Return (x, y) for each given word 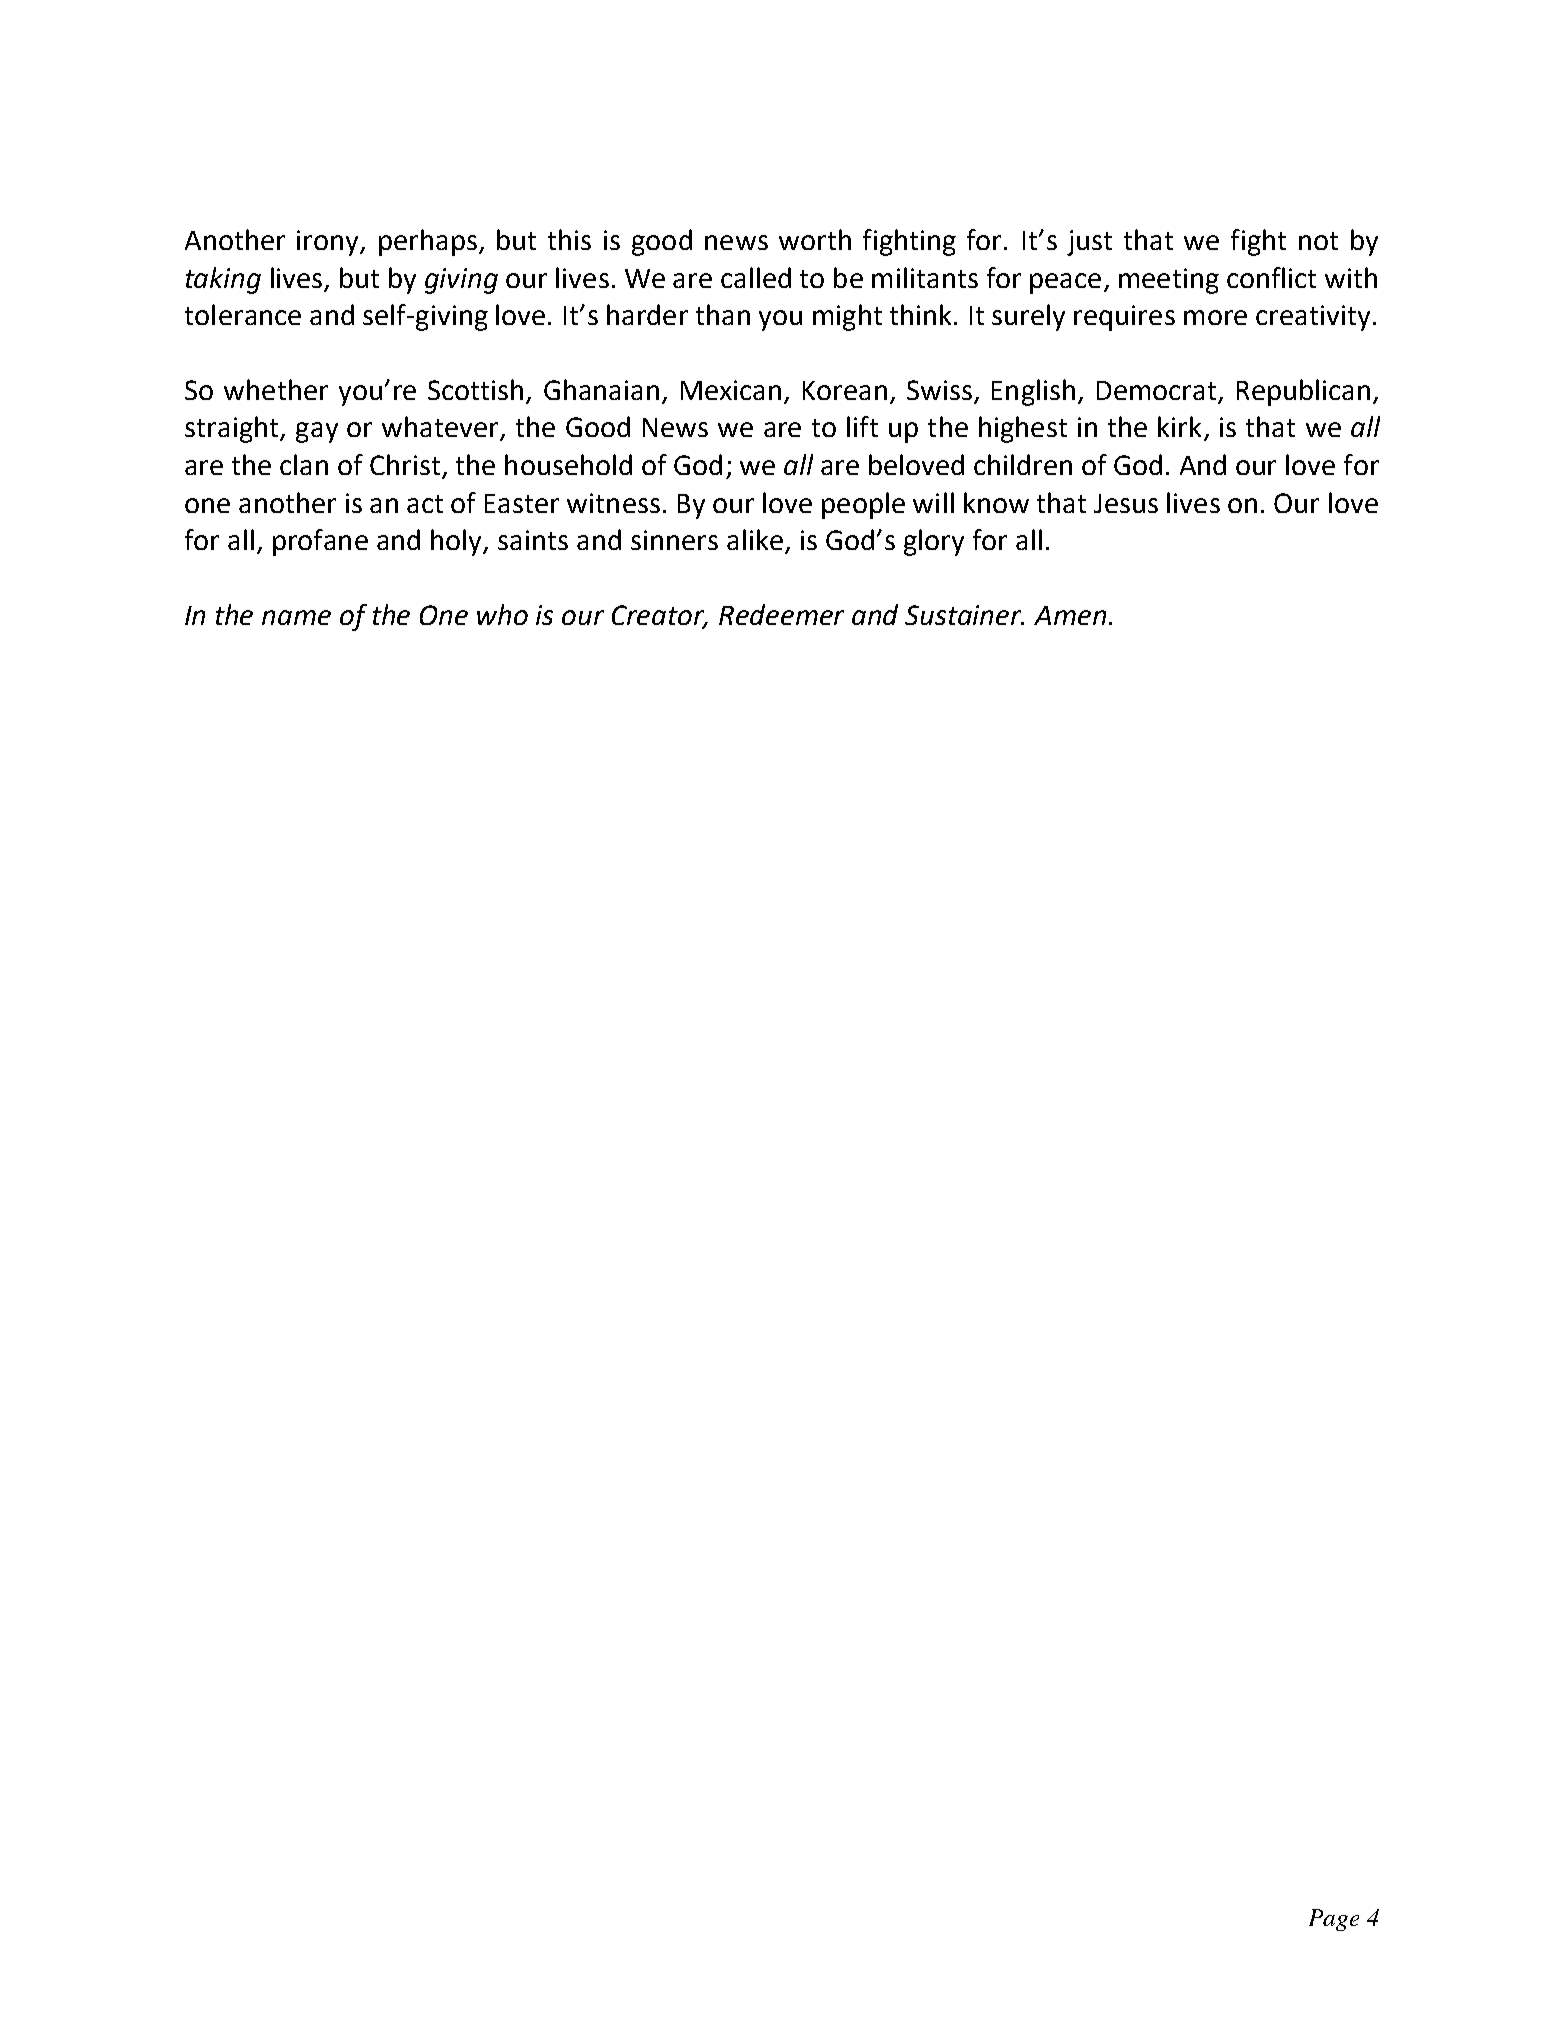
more (1215, 317)
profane (320, 542)
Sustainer (964, 615)
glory (934, 542)
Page (1334, 1920)
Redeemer (781, 614)
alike (755, 539)
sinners (674, 540)
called (756, 277)
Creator (660, 616)
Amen (1070, 615)
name (296, 617)
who (502, 614)
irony (329, 243)
